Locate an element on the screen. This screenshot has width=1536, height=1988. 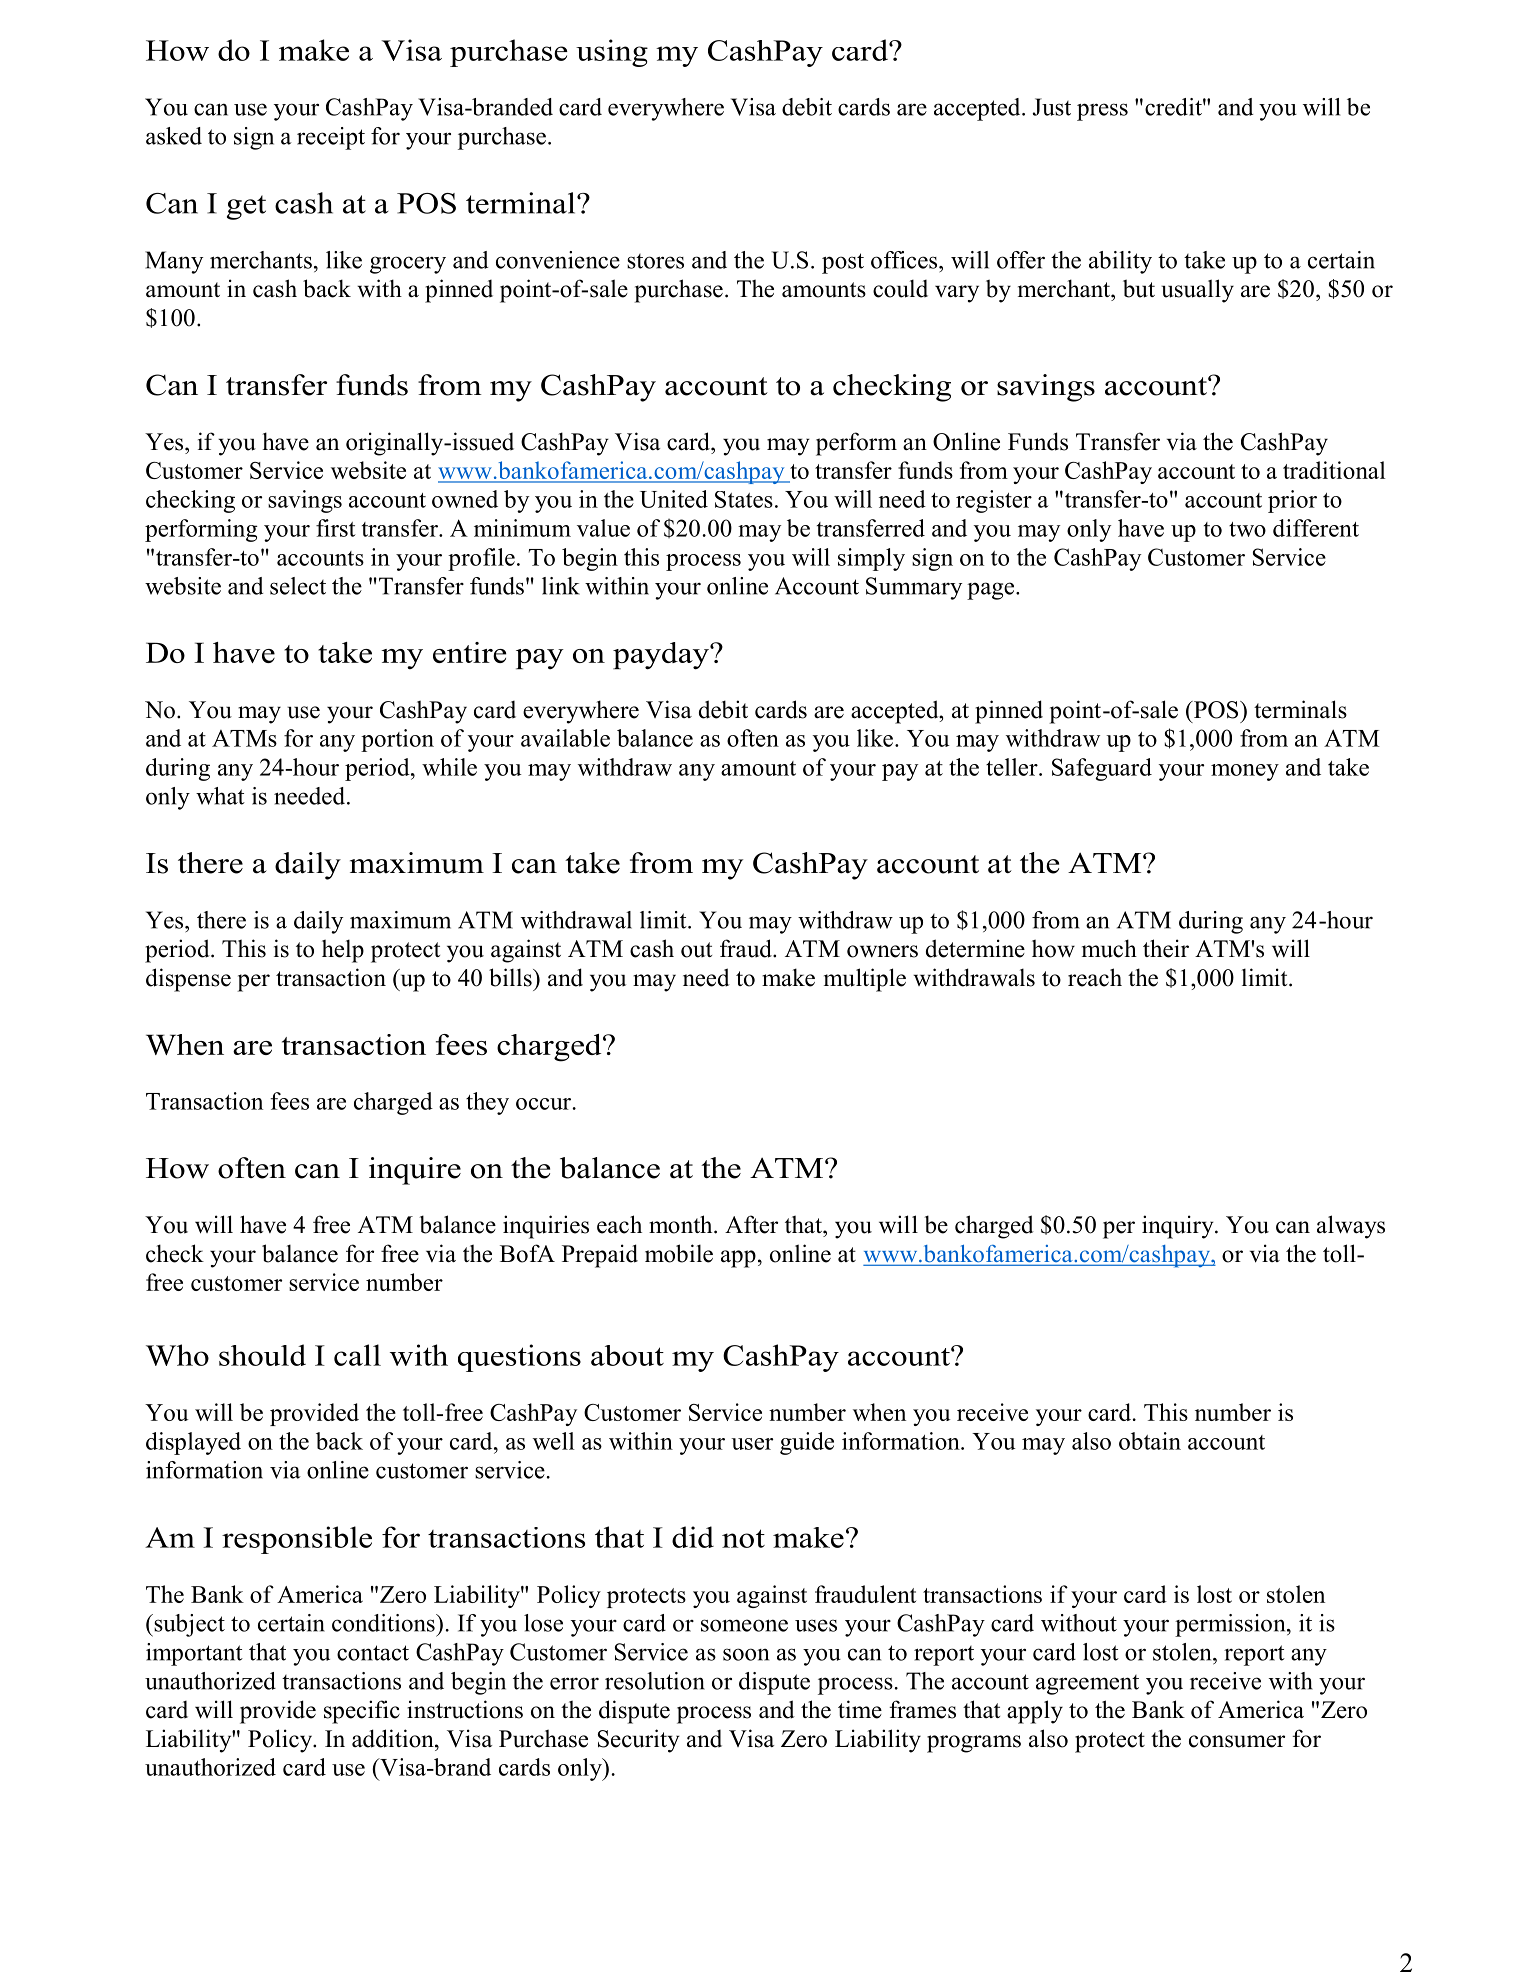
inquiry is located at coordinates (1179, 1227).
